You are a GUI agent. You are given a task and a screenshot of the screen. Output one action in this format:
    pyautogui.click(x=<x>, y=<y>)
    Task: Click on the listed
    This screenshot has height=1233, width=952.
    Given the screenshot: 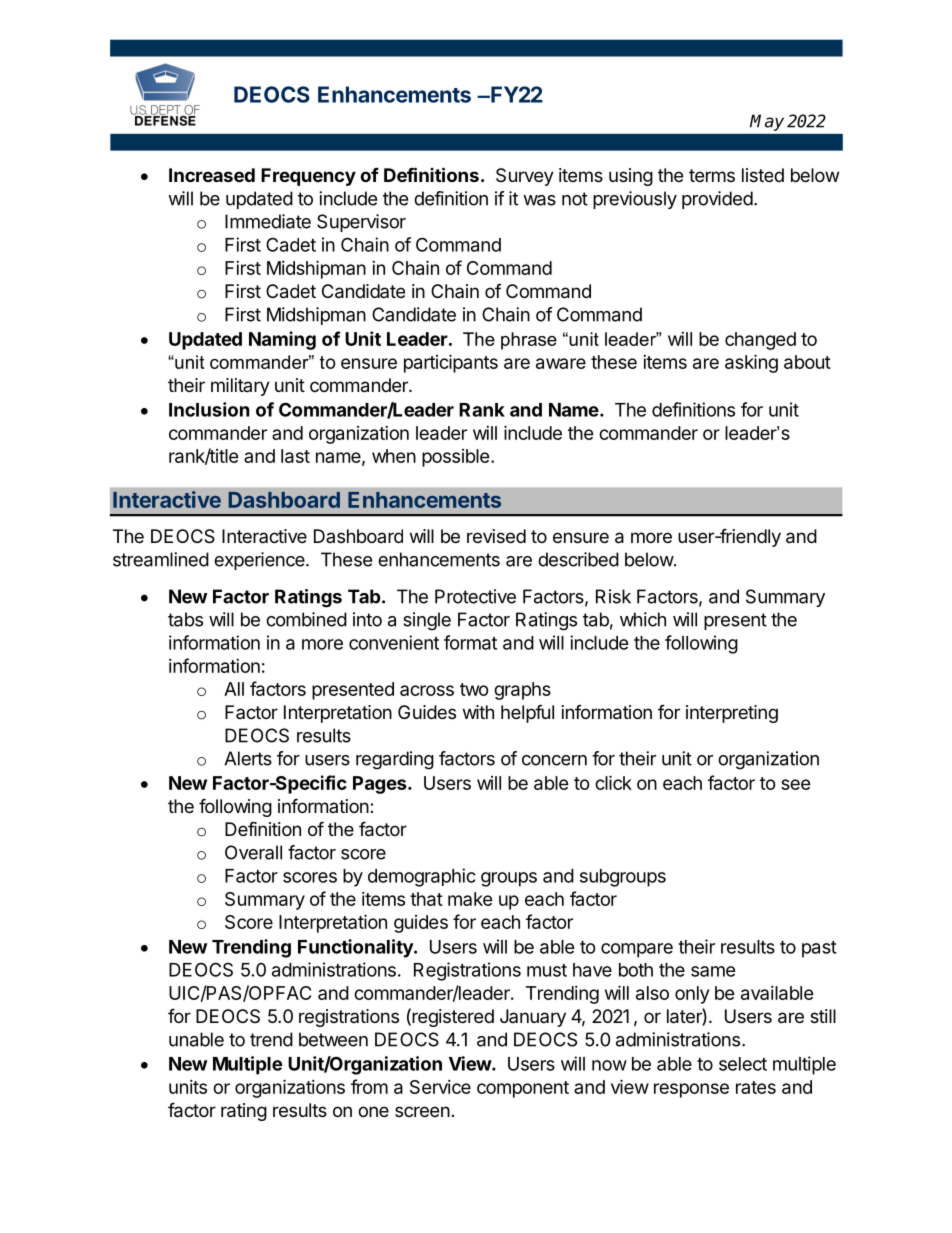 What is the action you would take?
    pyautogui.click(x=763, y=175)
